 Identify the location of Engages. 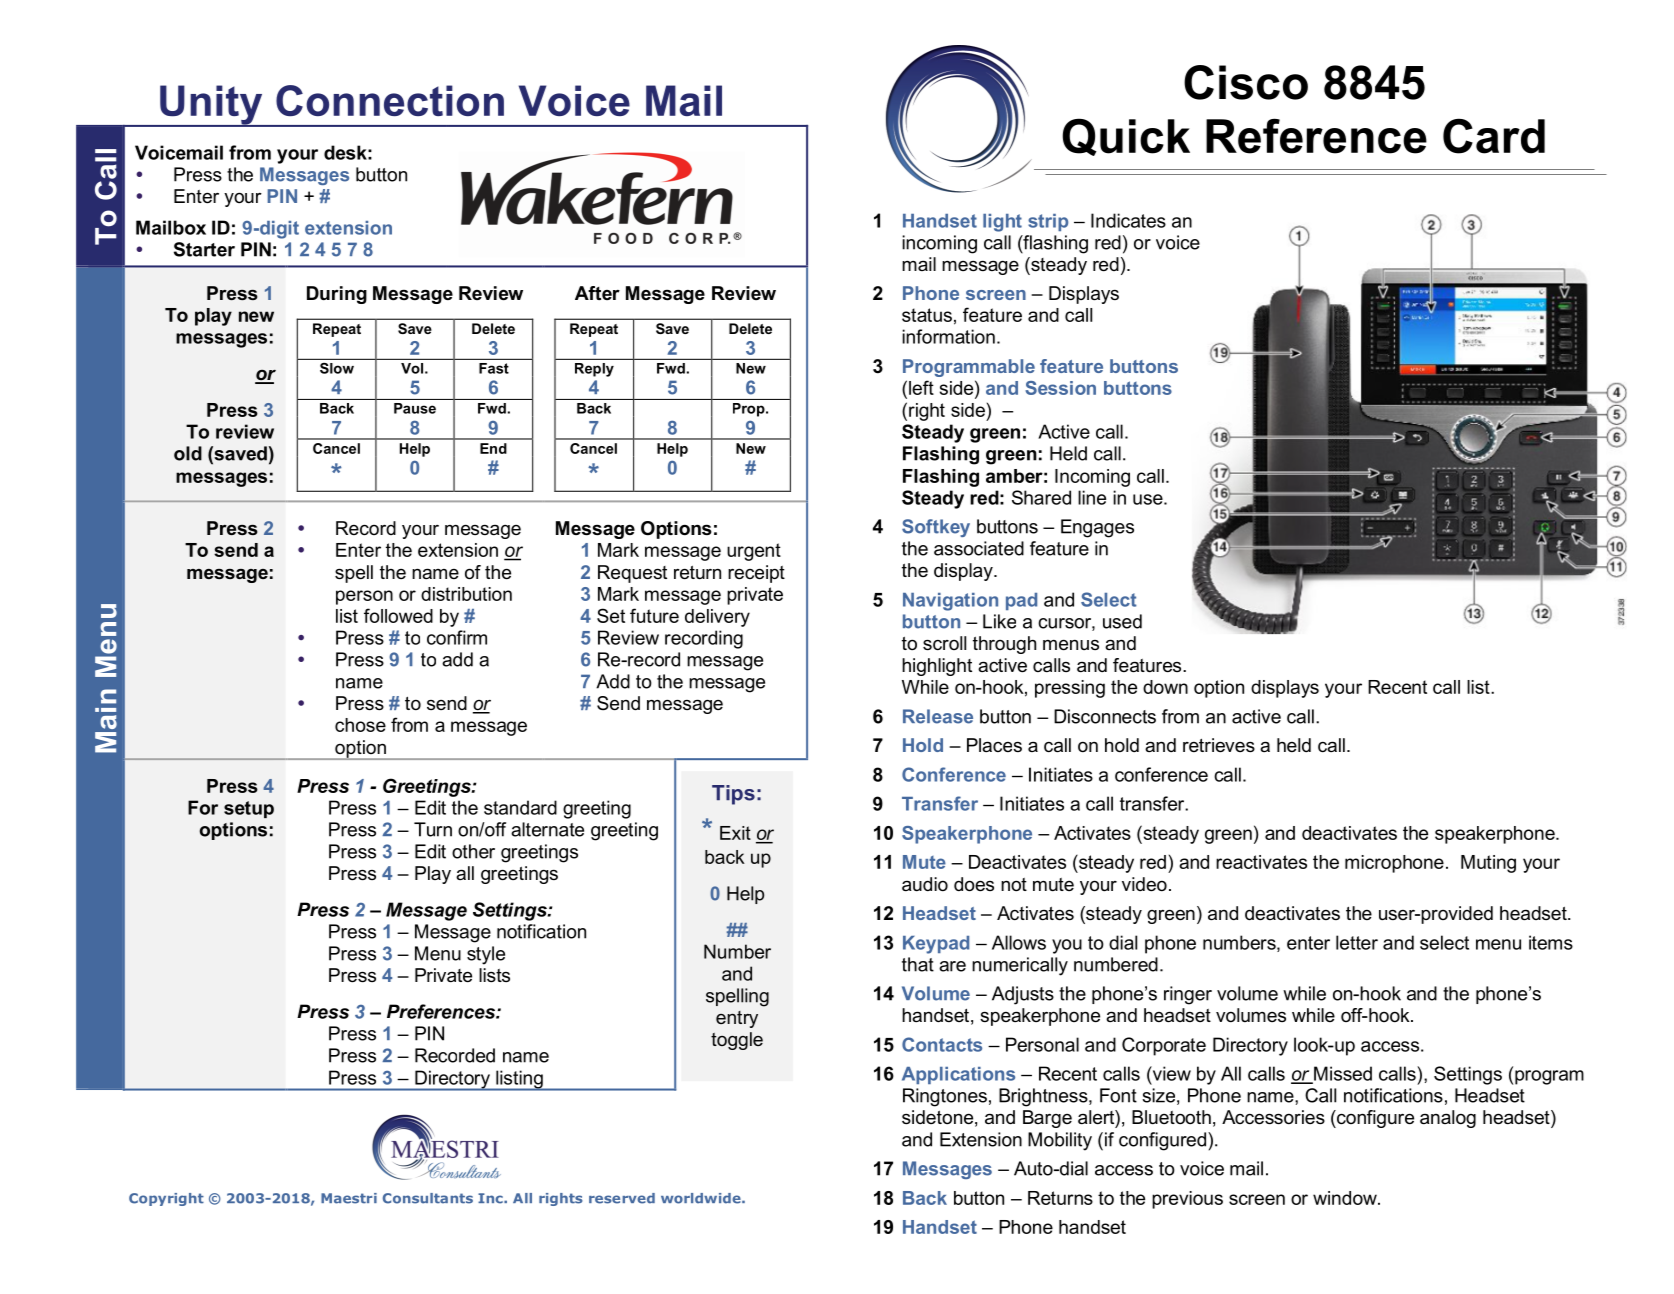
(1097, 528).
